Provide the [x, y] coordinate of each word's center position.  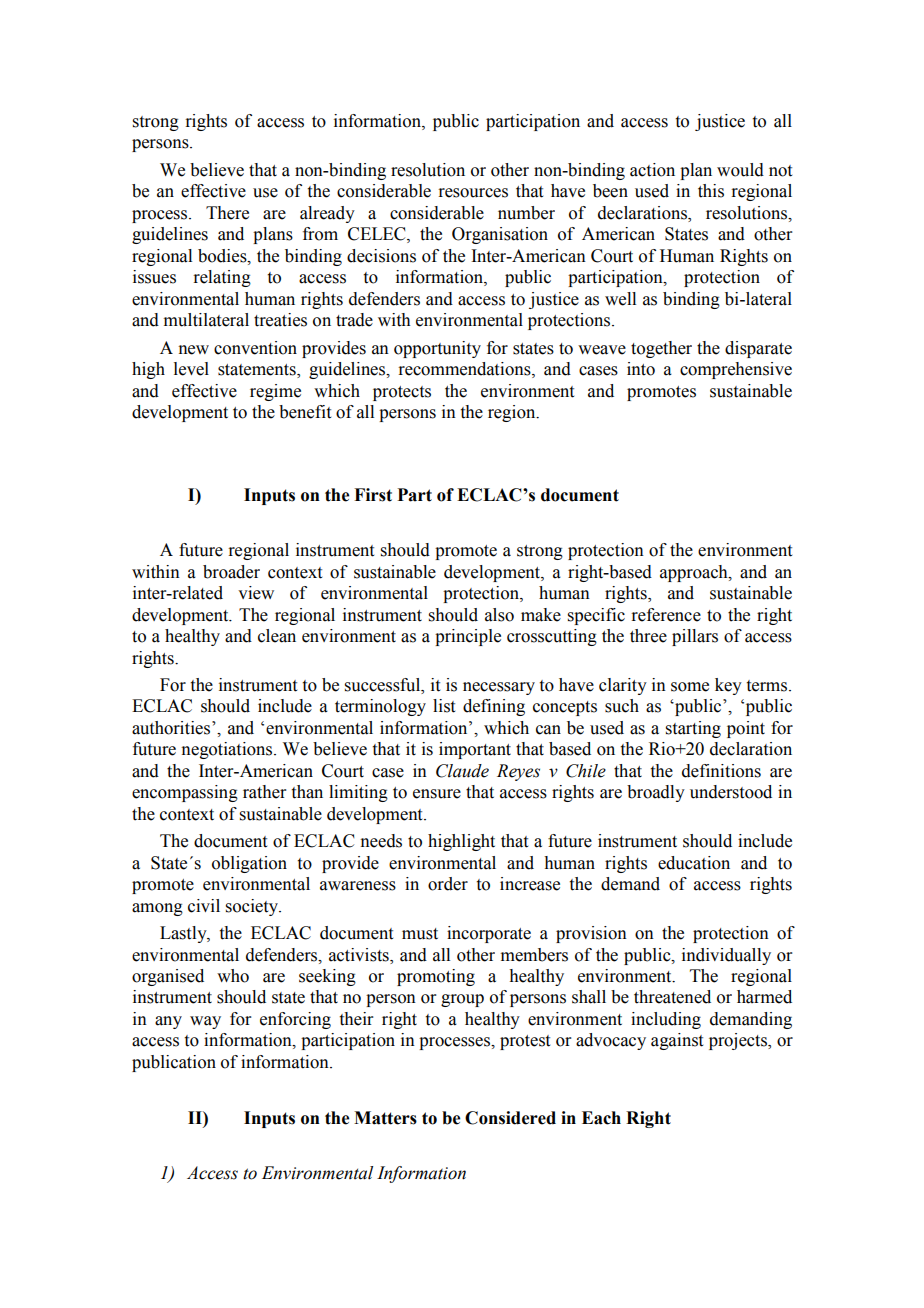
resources [473, 193]
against [677, 1041]
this [711, 191]
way [205, 1022]
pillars [695, 637]
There [227, 213]
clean [277, 636]
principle [468, 637]
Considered [510, 1118]
